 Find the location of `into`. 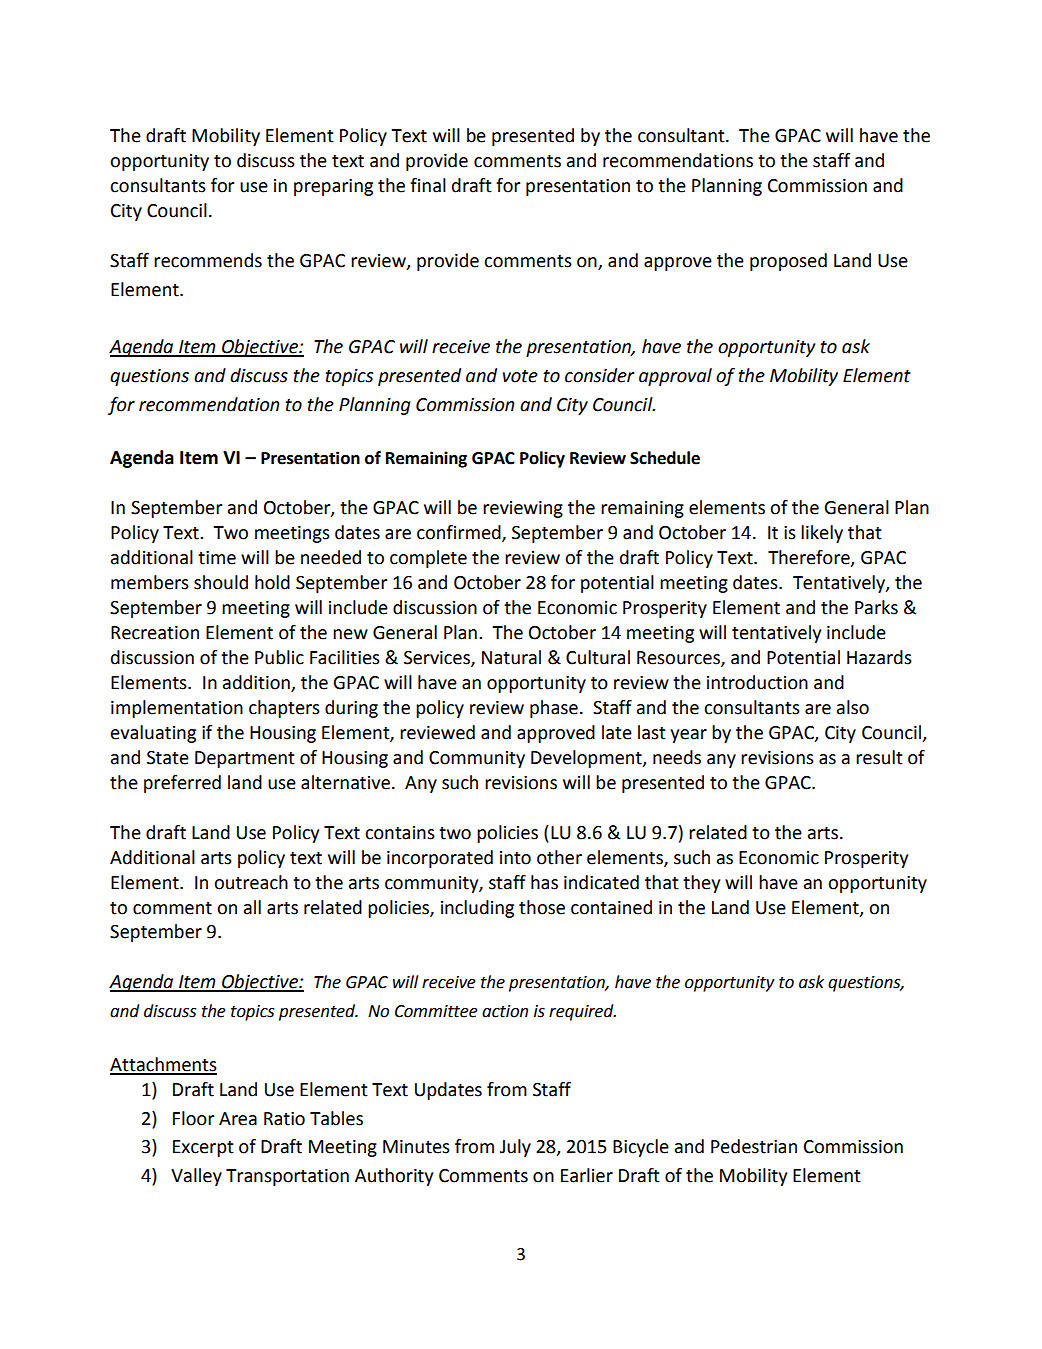

into is located at coordinates (515, 858).
